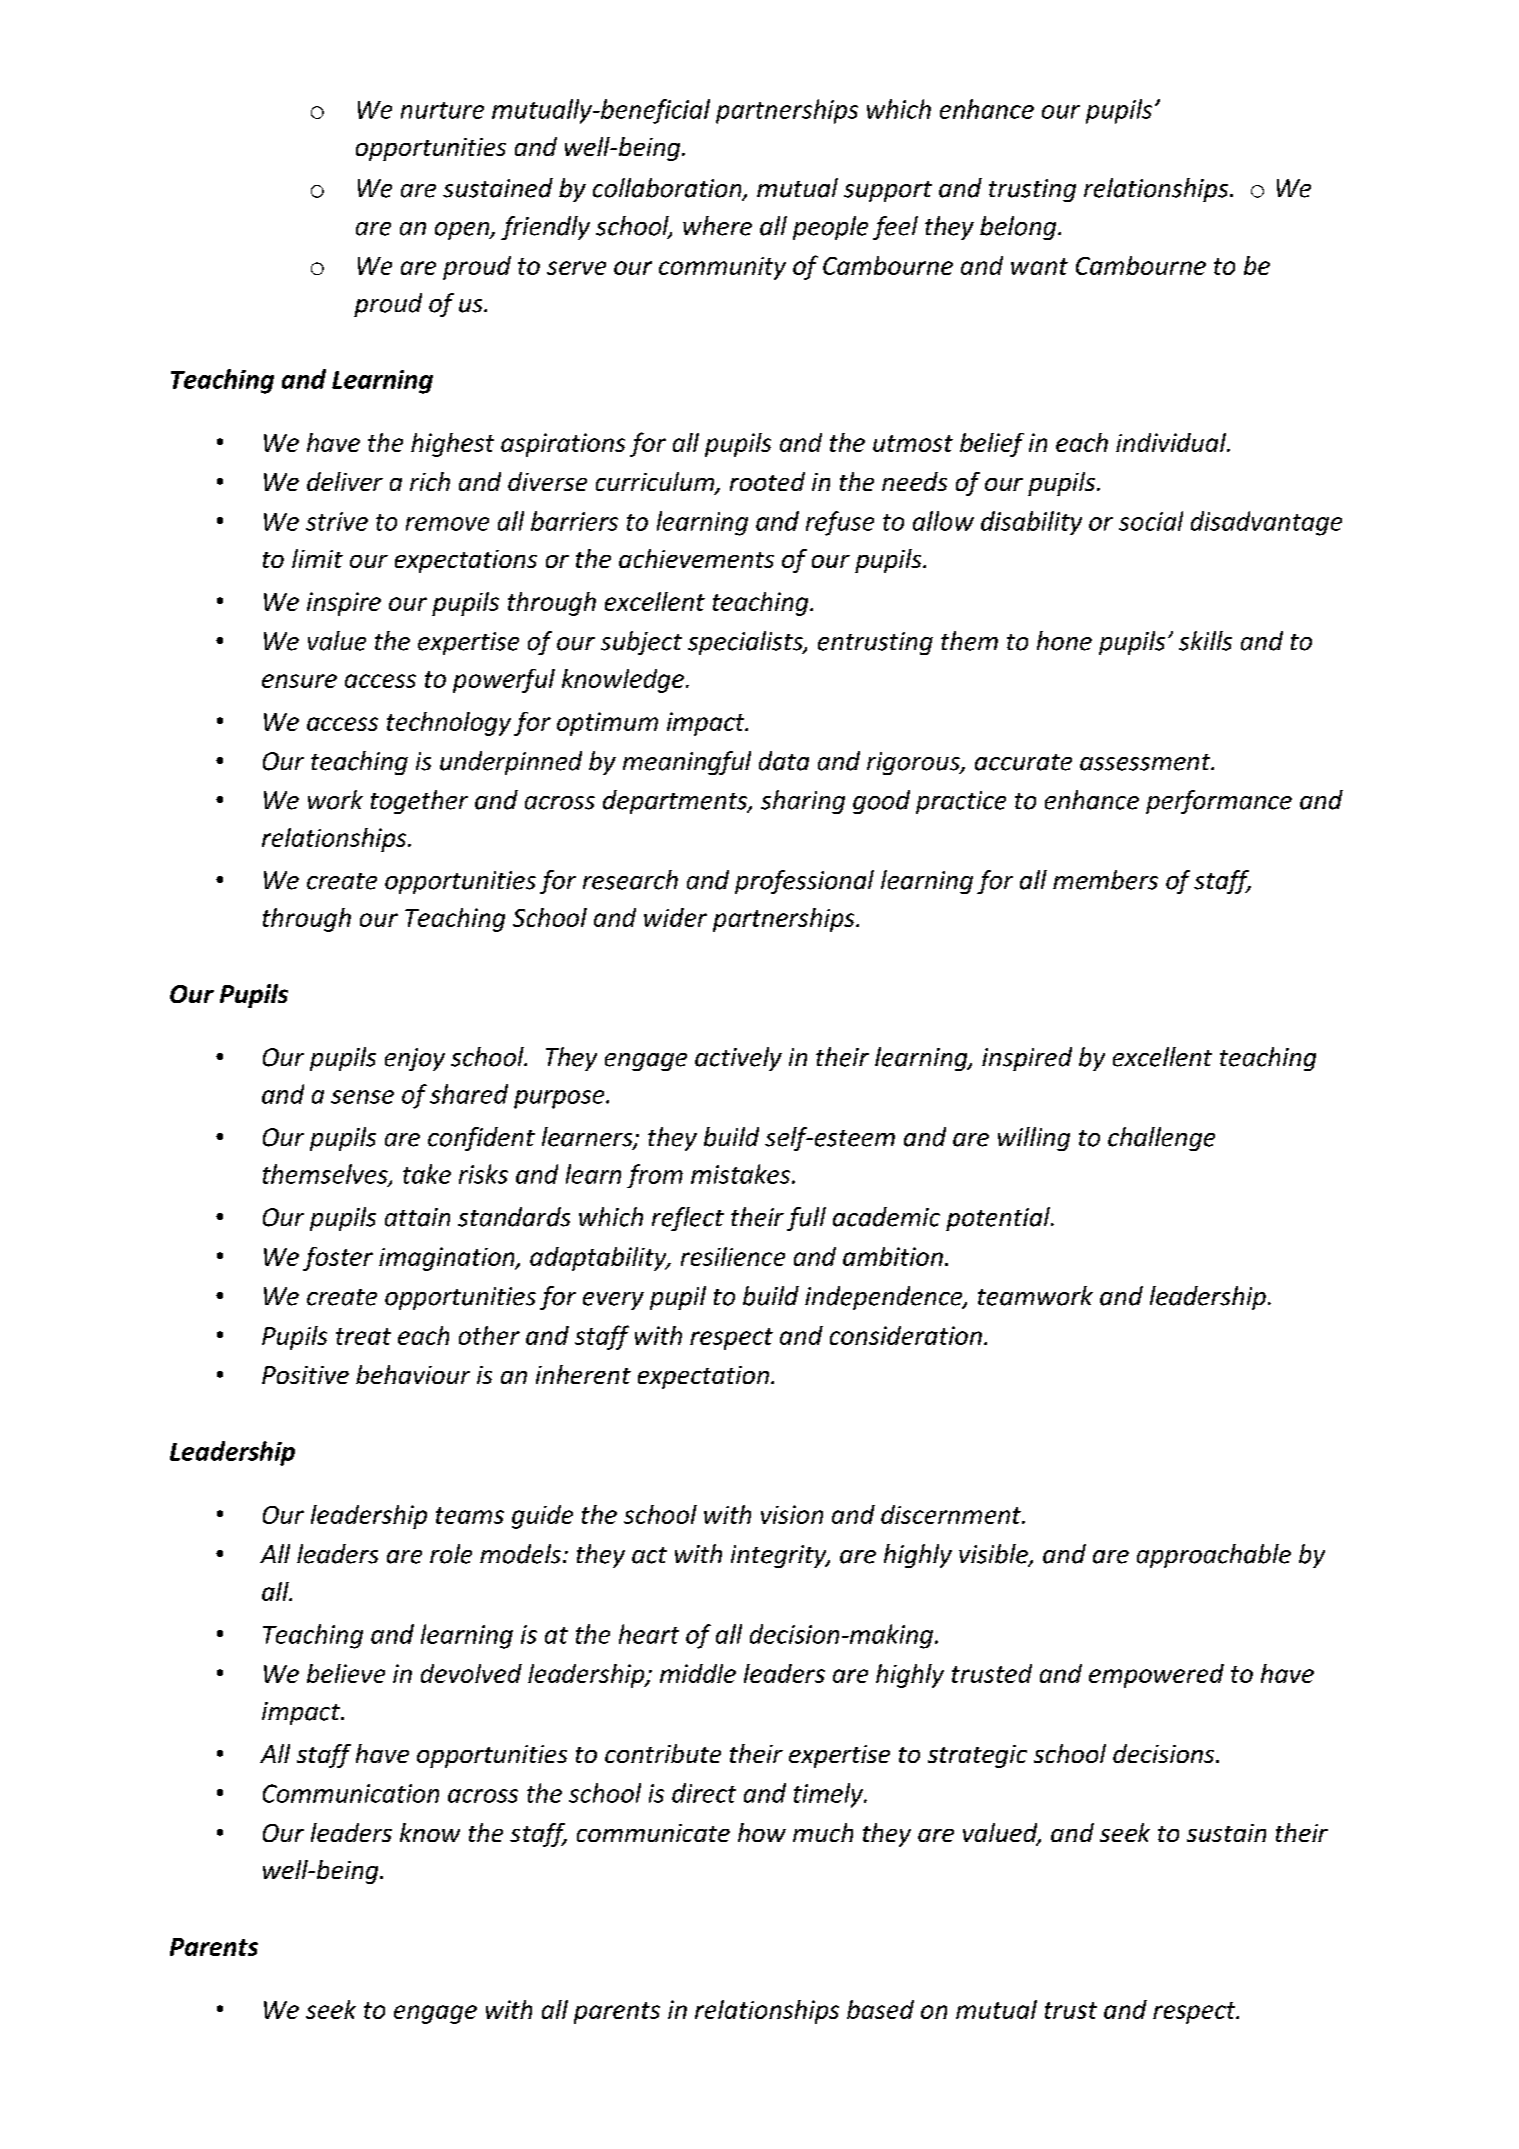  Describe the element at coordinates (351, 1793) in the screenshot. I see `Communication` at that location.
